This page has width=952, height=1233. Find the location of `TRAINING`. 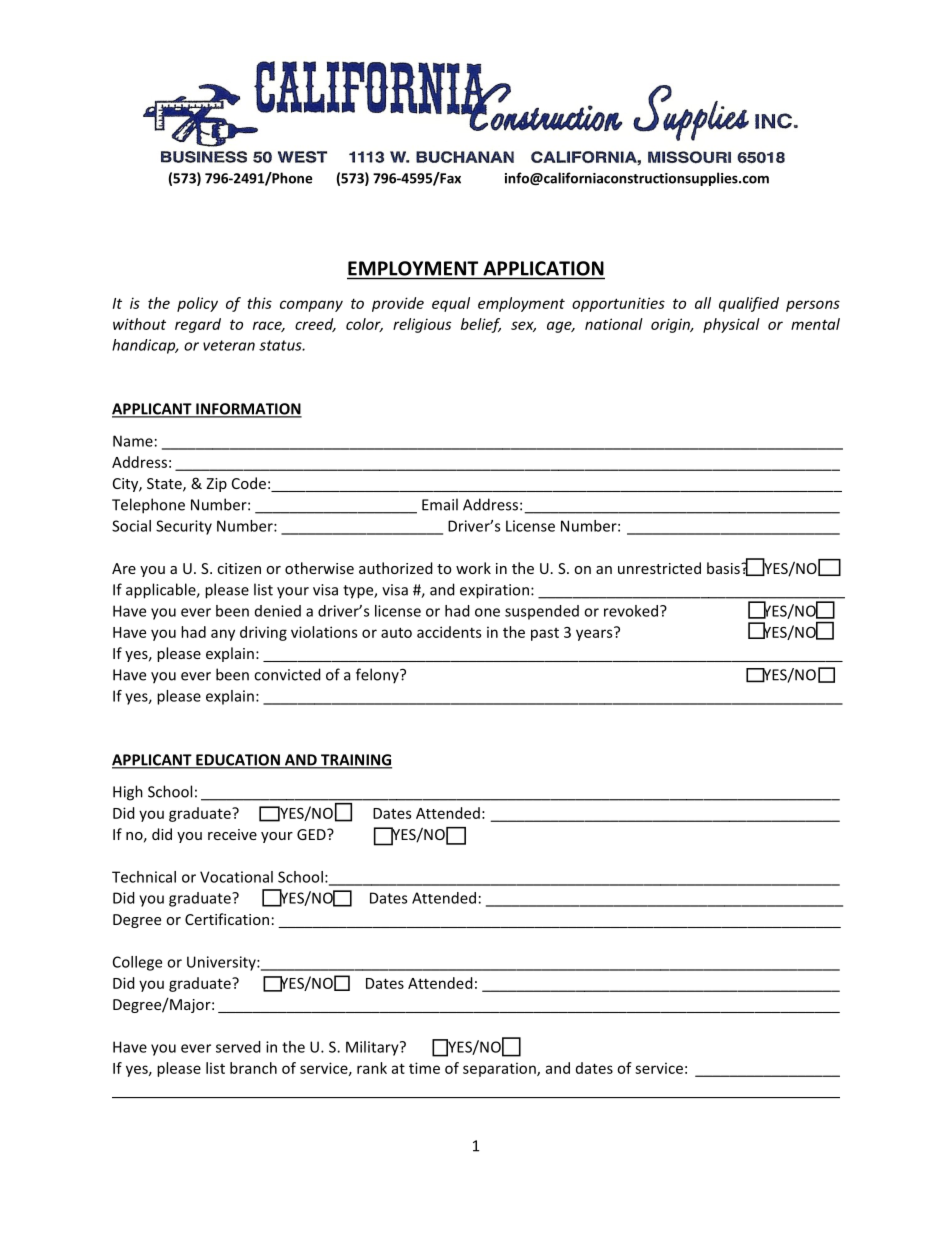

TRAINING is located at coordinates (355, 761).
